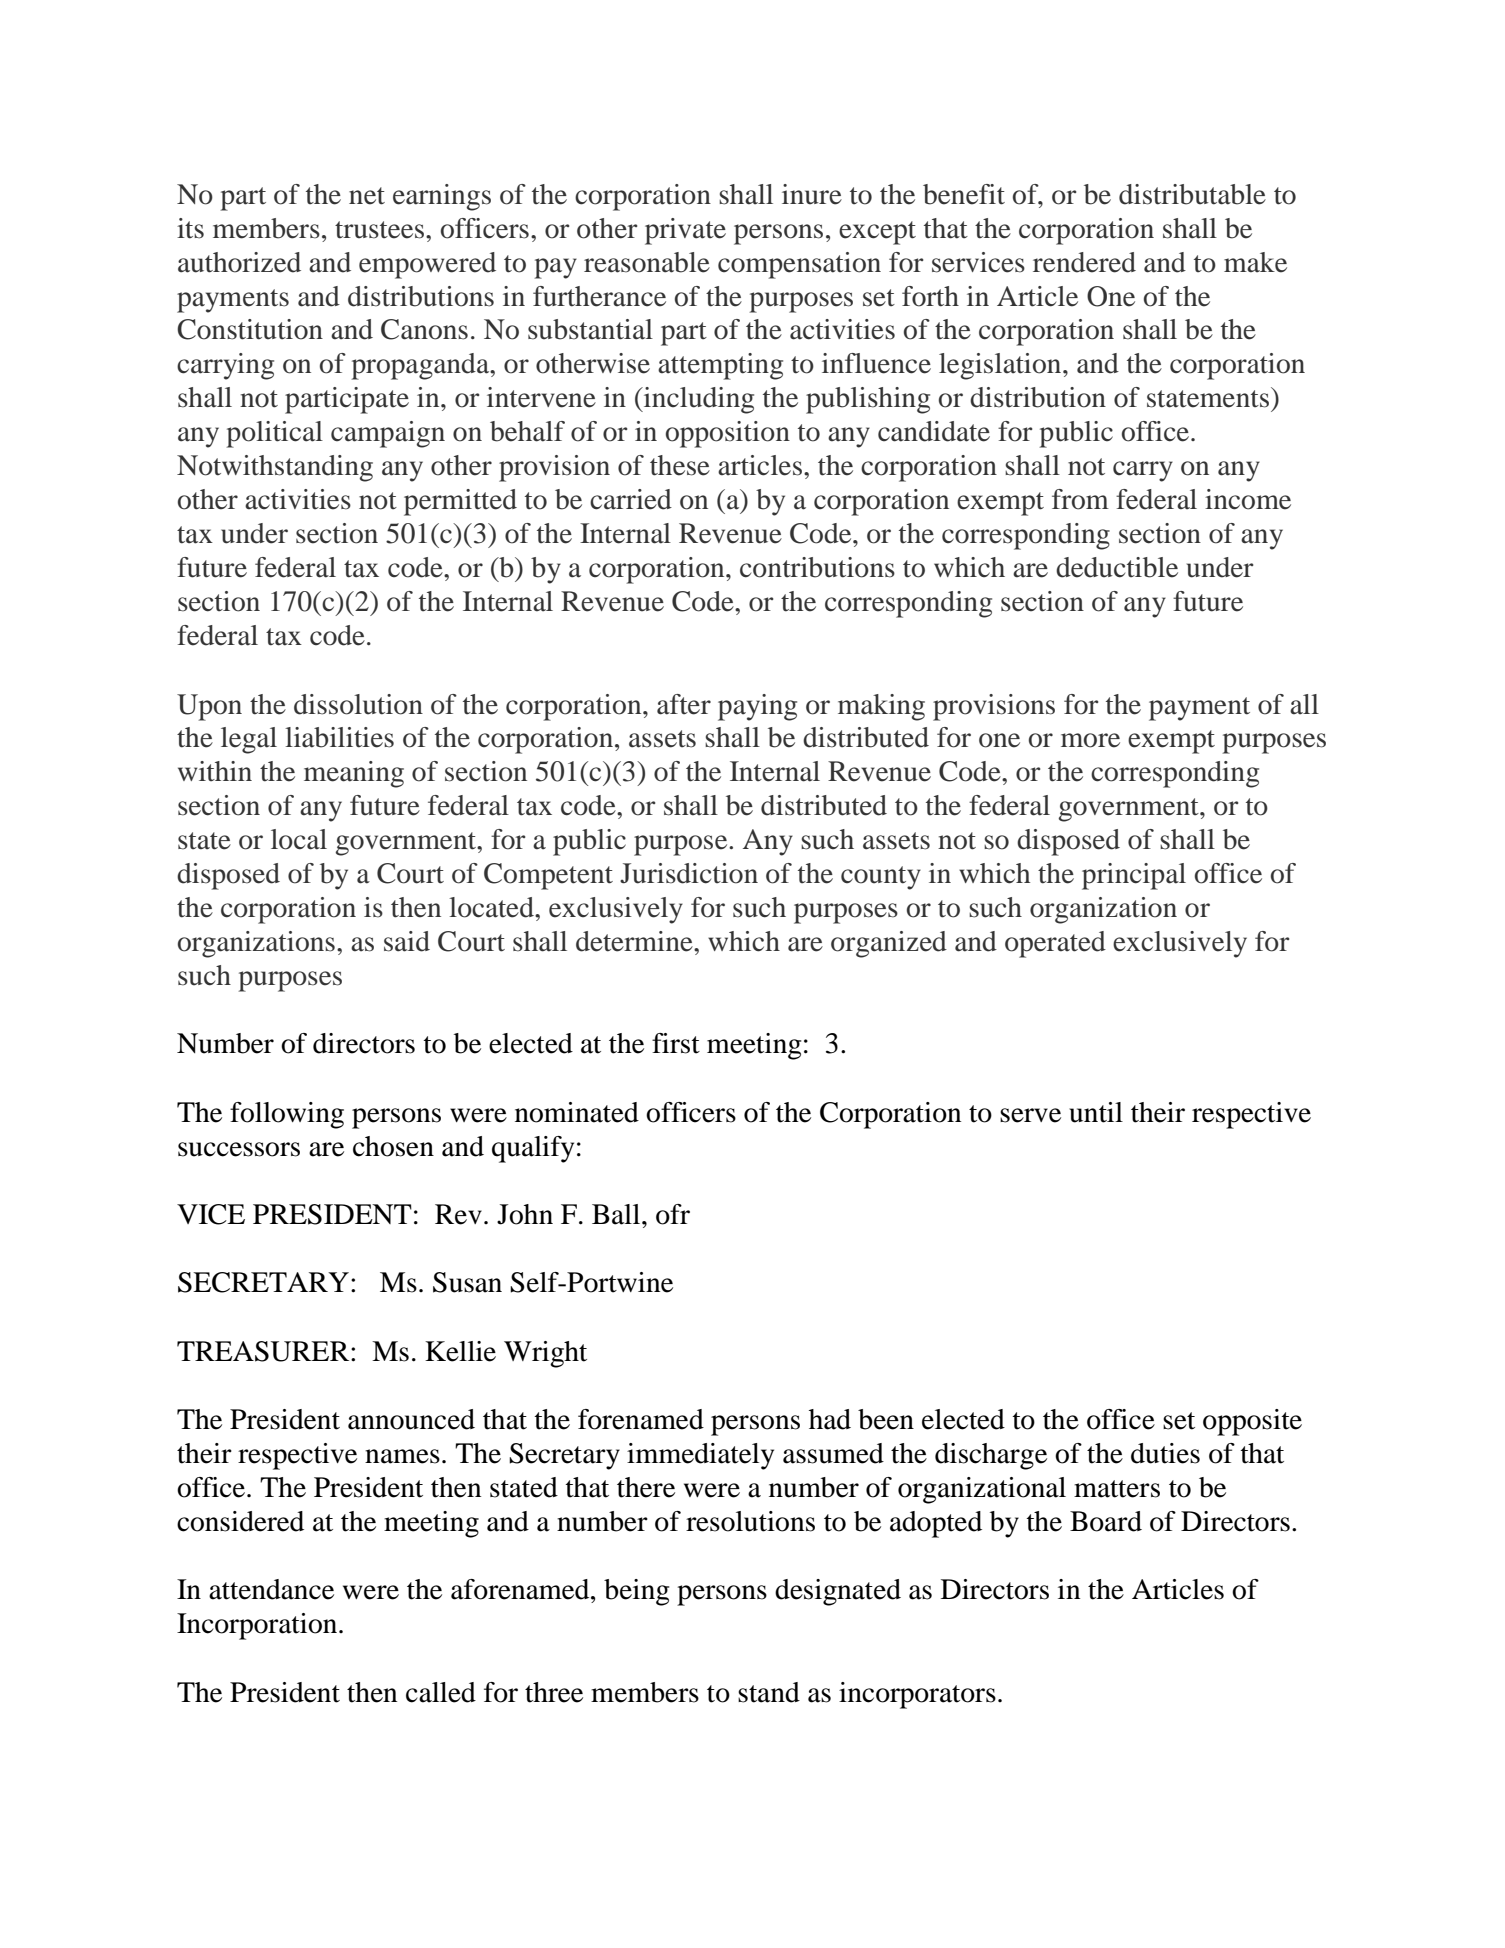 Image resolution: width=1505 pixels, height=1948 pixels. Describe the element at coordinates (1055, 944) in the screenshot. I see `operated` at that location.
